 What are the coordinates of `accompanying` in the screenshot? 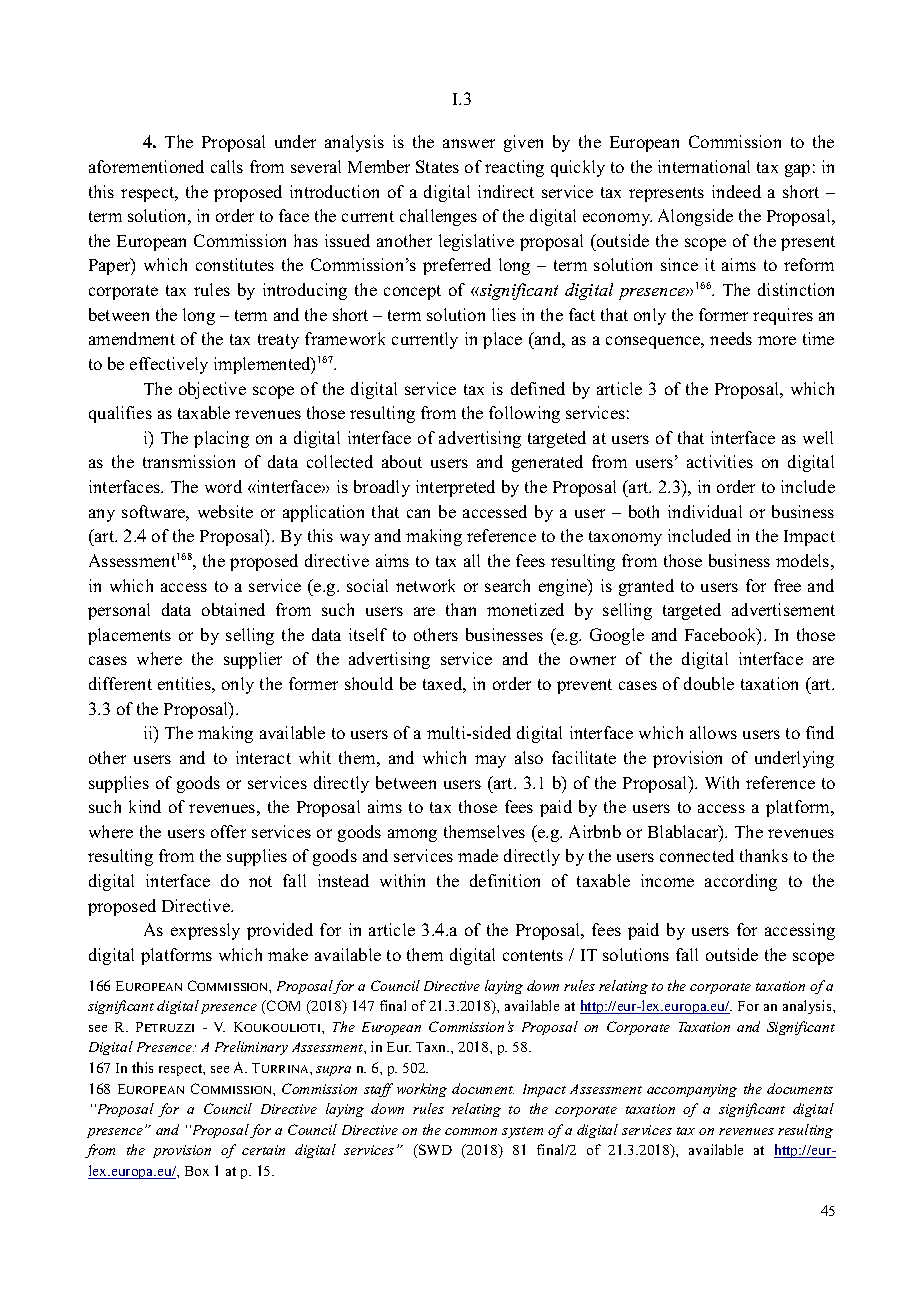 It's located at (692, 1090).
